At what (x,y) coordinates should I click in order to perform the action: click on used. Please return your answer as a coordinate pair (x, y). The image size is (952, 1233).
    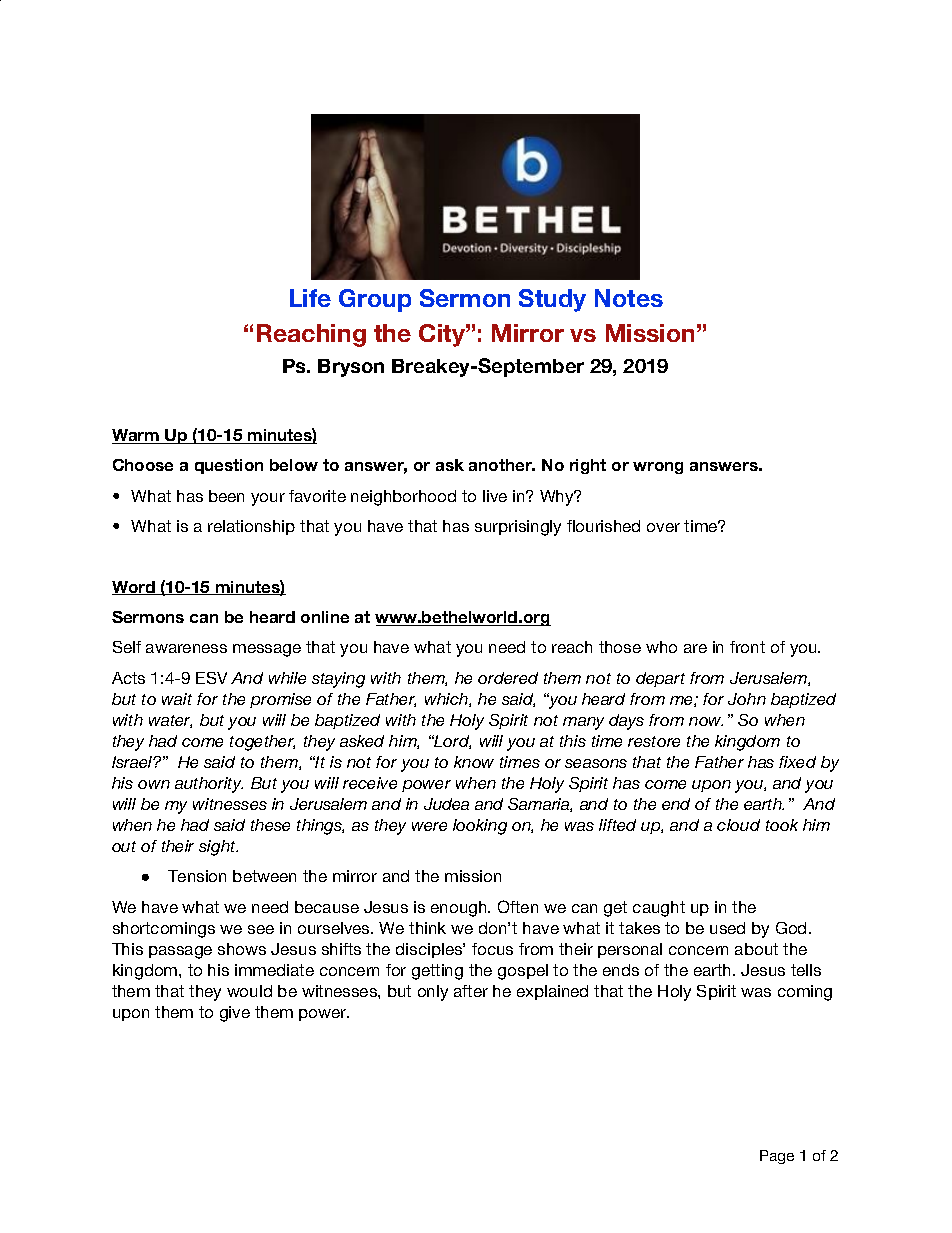
    Looking at the image, I should click on (727, 928).
